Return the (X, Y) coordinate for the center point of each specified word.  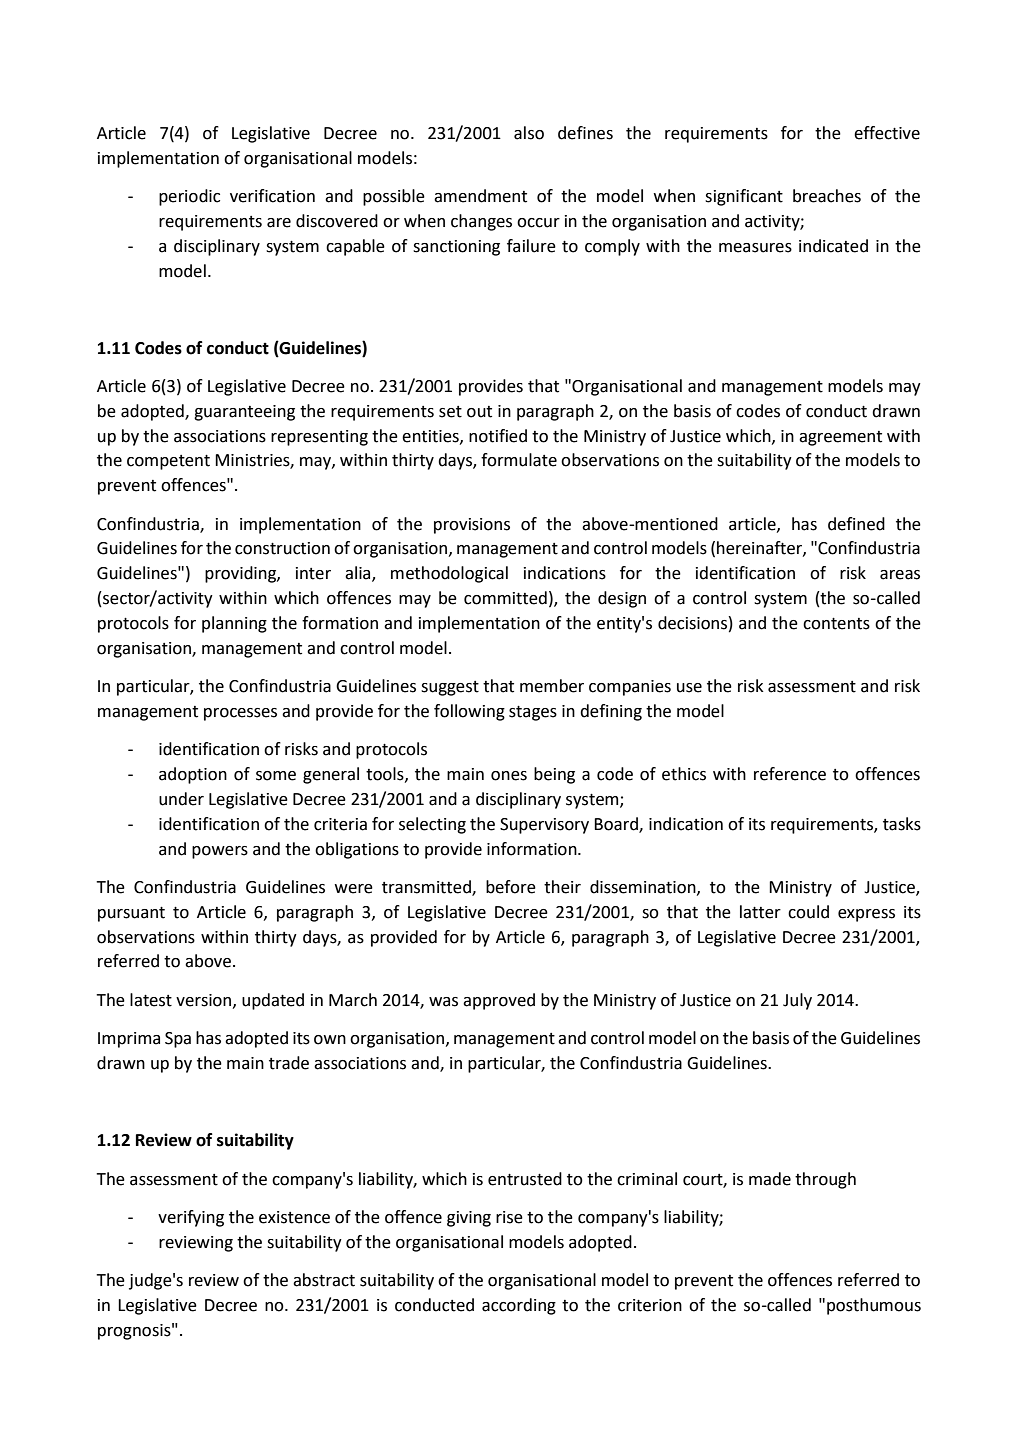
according (519, 1306)
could (808, 912)
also (529, 133)
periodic (189, 197)
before (511, 887)
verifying (191, 1218)
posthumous (874, 1306)
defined (856, 524)
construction (282, 548)
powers (220, 852)
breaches (827, 196)
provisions (472, 526)
